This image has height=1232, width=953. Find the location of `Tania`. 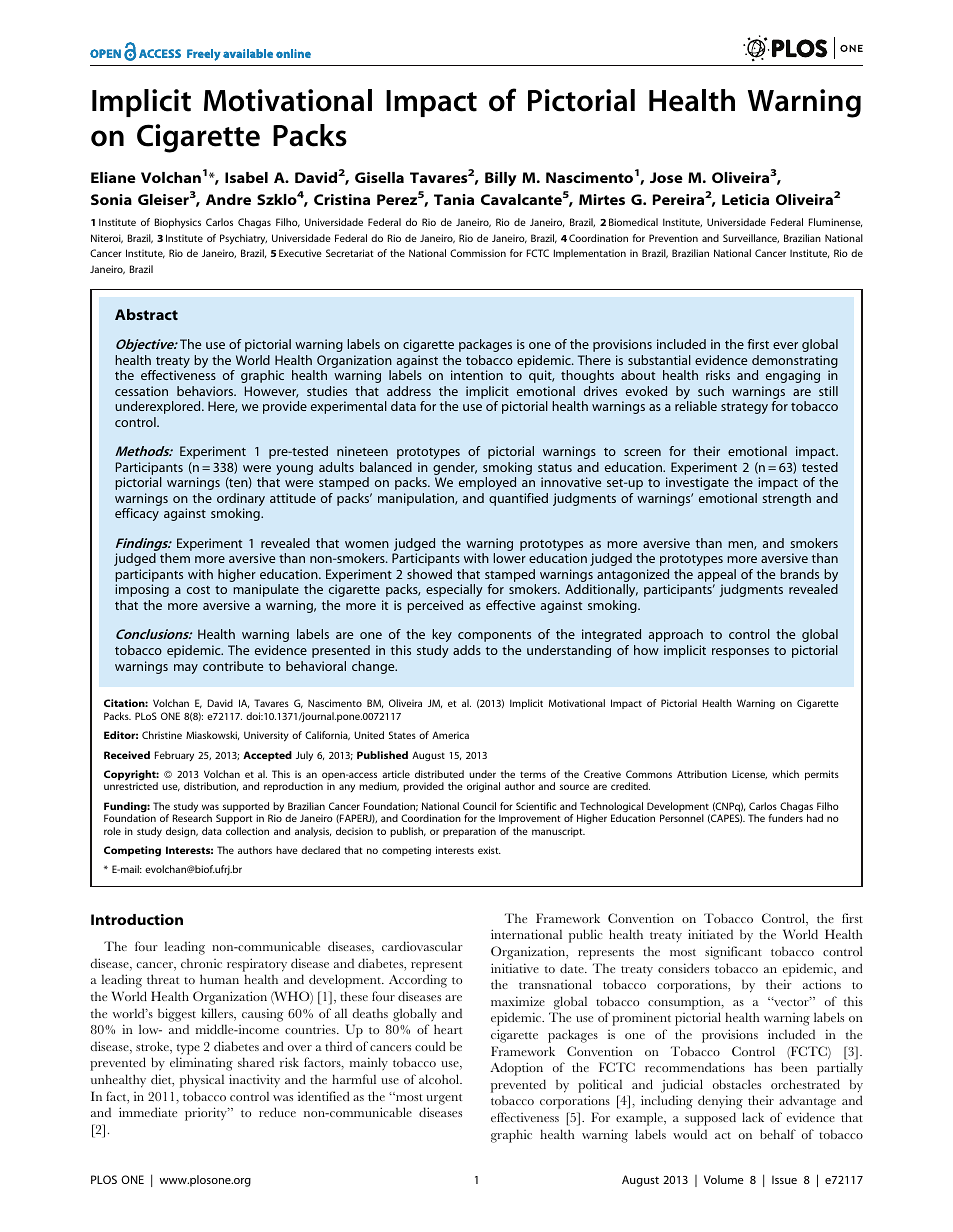

Tania is located at coordinates (454, 199).
